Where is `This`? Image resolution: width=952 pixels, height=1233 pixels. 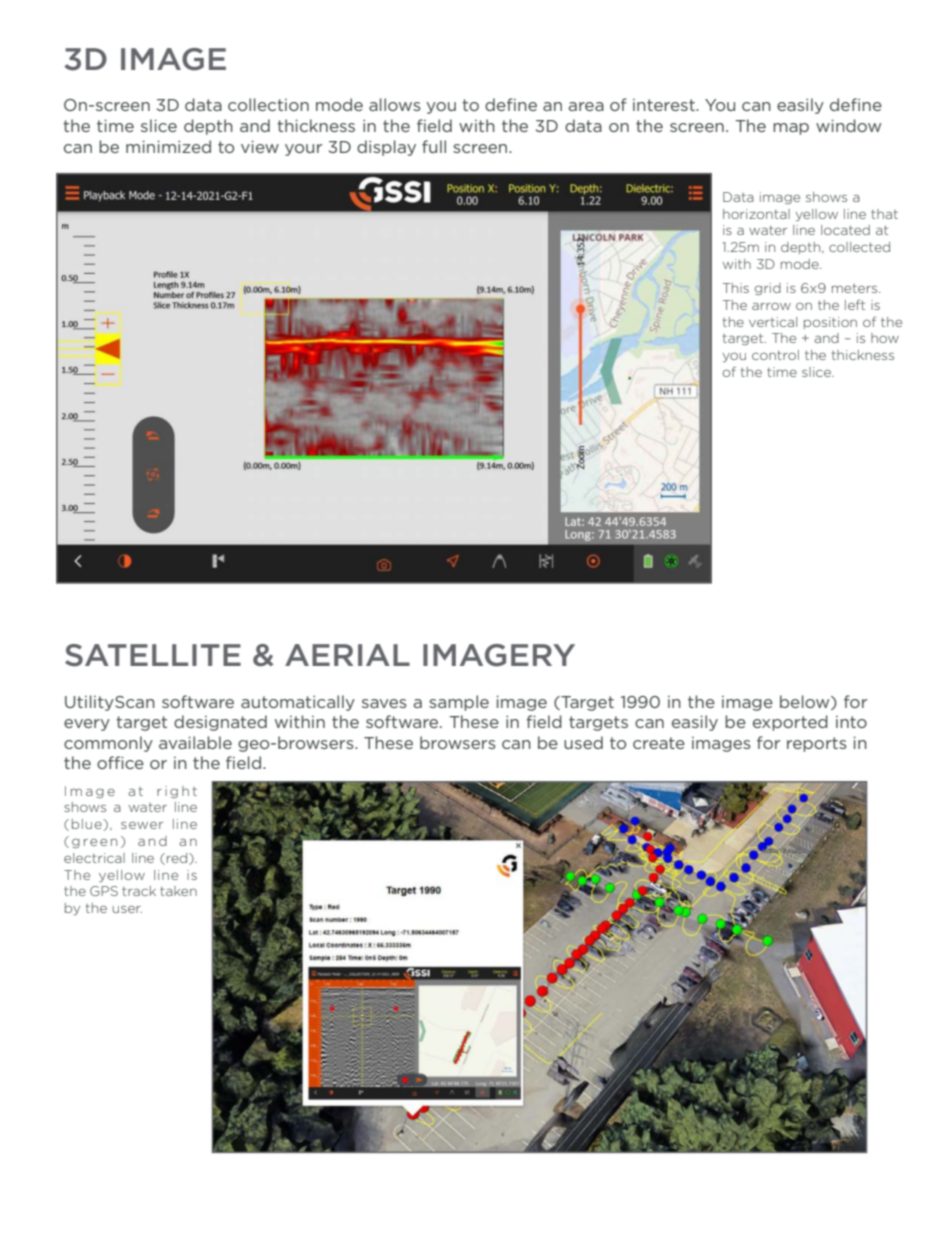 This is located at coordinates (736, 288).
